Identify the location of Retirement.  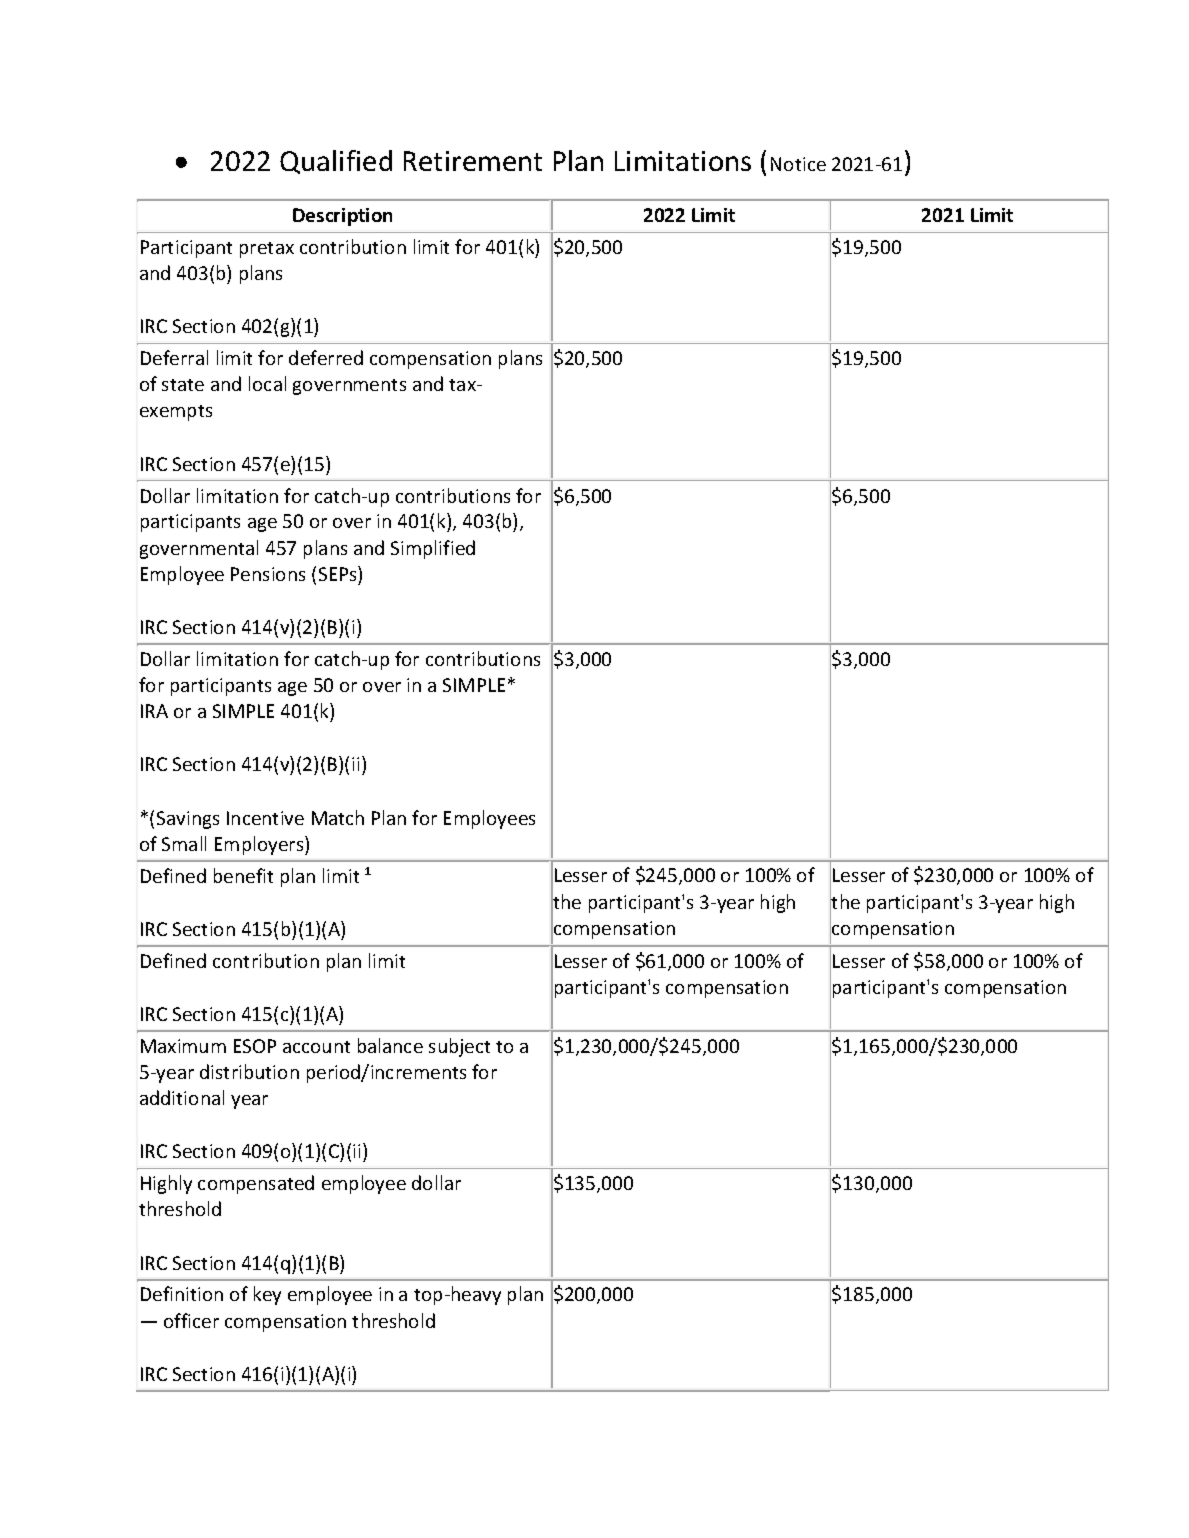
(473, 161).
